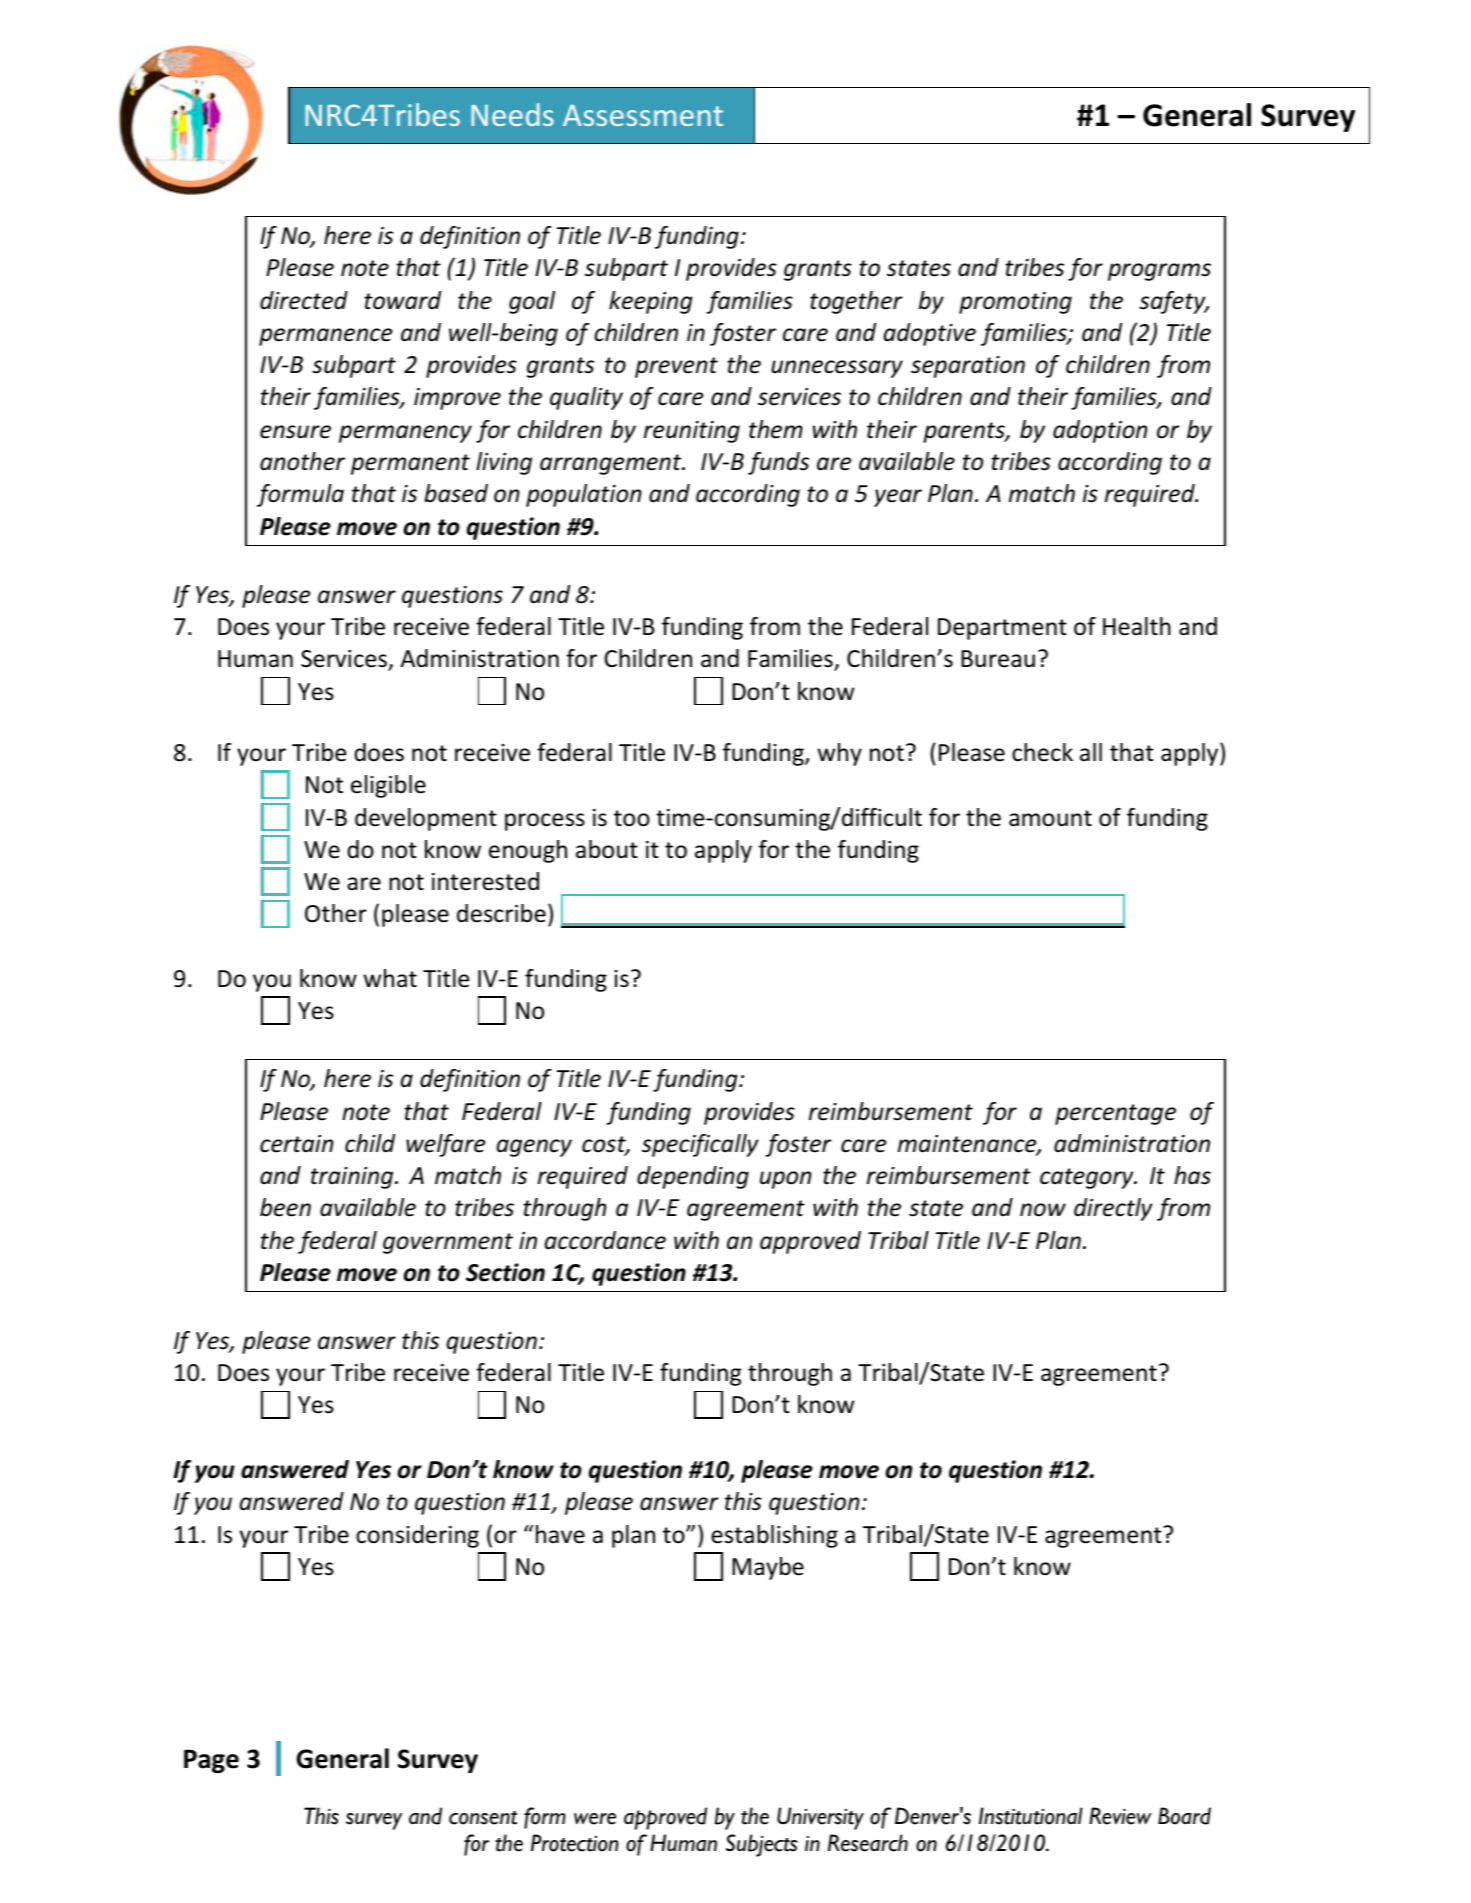 Image resolution: width=1471 pixels, height=1903 pixels. Describe the element at coordinates (417, 1536) in the image. I see `considering` at that location.
